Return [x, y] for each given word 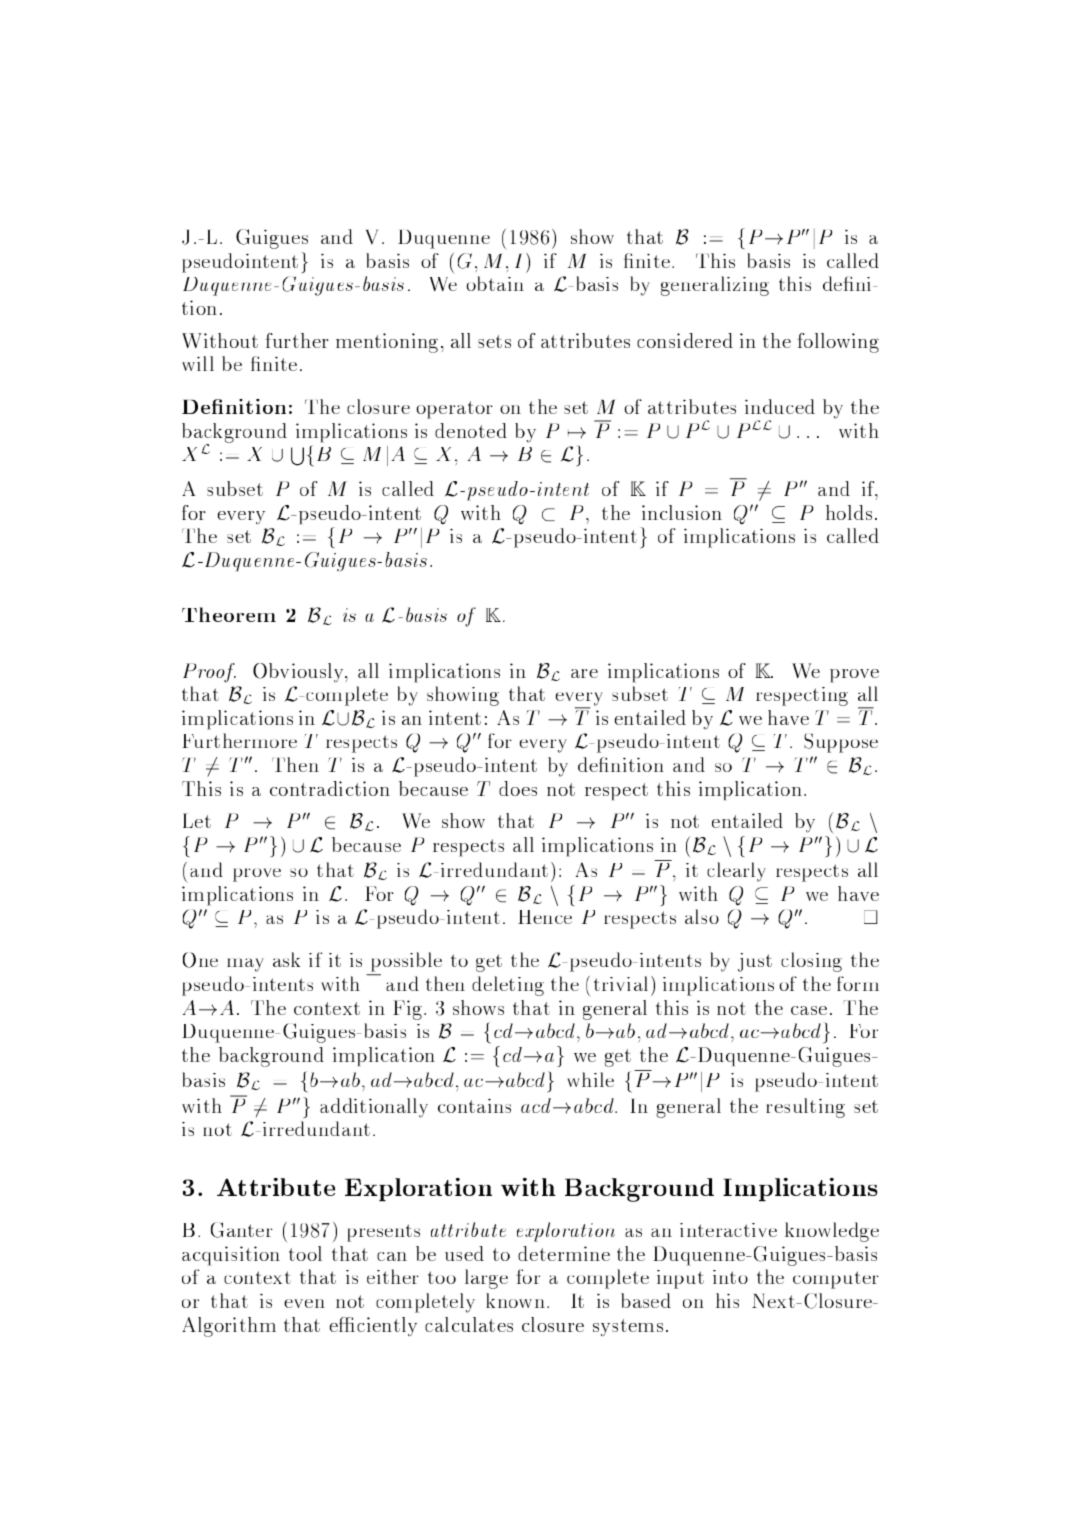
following [838, 343]
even [304, 1303]
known [515, 1300]
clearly [736, 872]
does [518, 788]
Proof [209, 673]
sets [494, 341]
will [198, 363]
